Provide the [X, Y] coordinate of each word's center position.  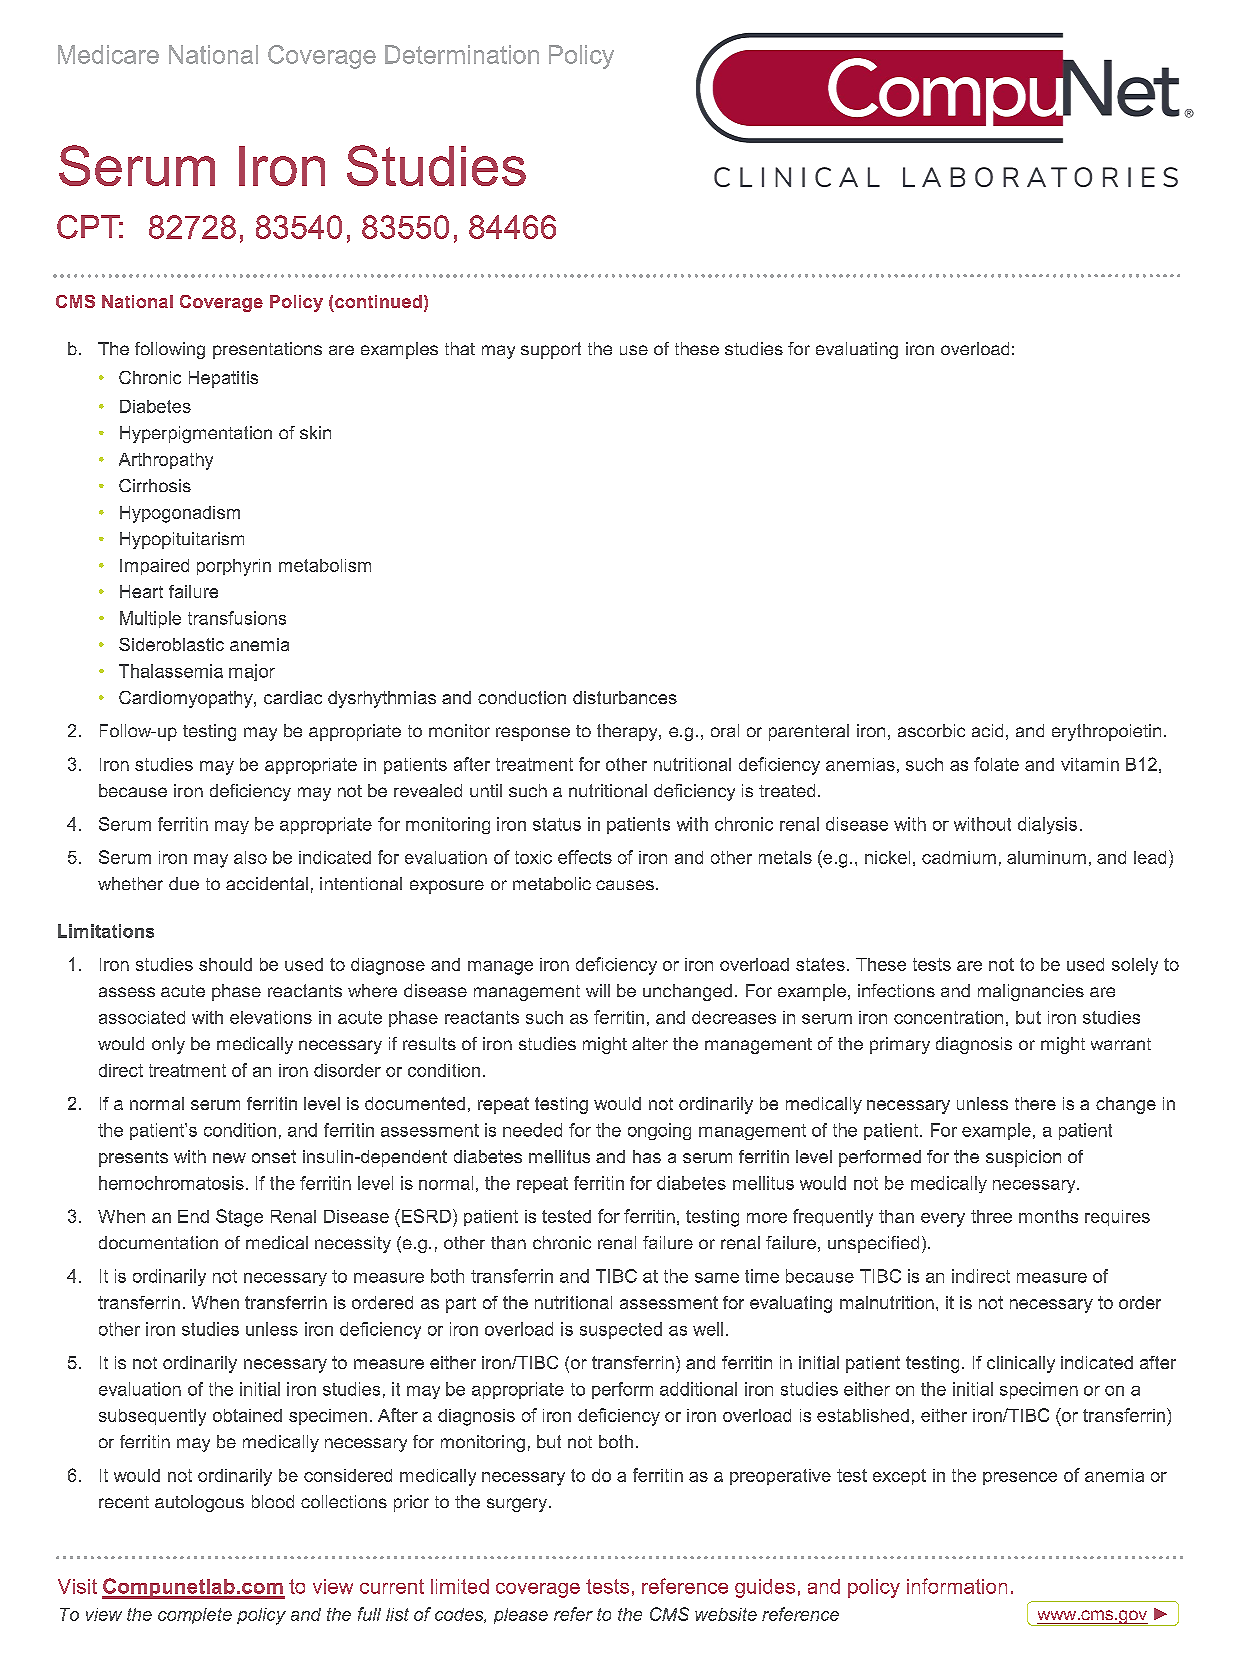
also [250, 857]
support [551, 350]
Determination [462, 54]
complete [195, 1616]
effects [585, 857]
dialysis [1047, 825]
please [521, 1616]
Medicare [108, 54]
